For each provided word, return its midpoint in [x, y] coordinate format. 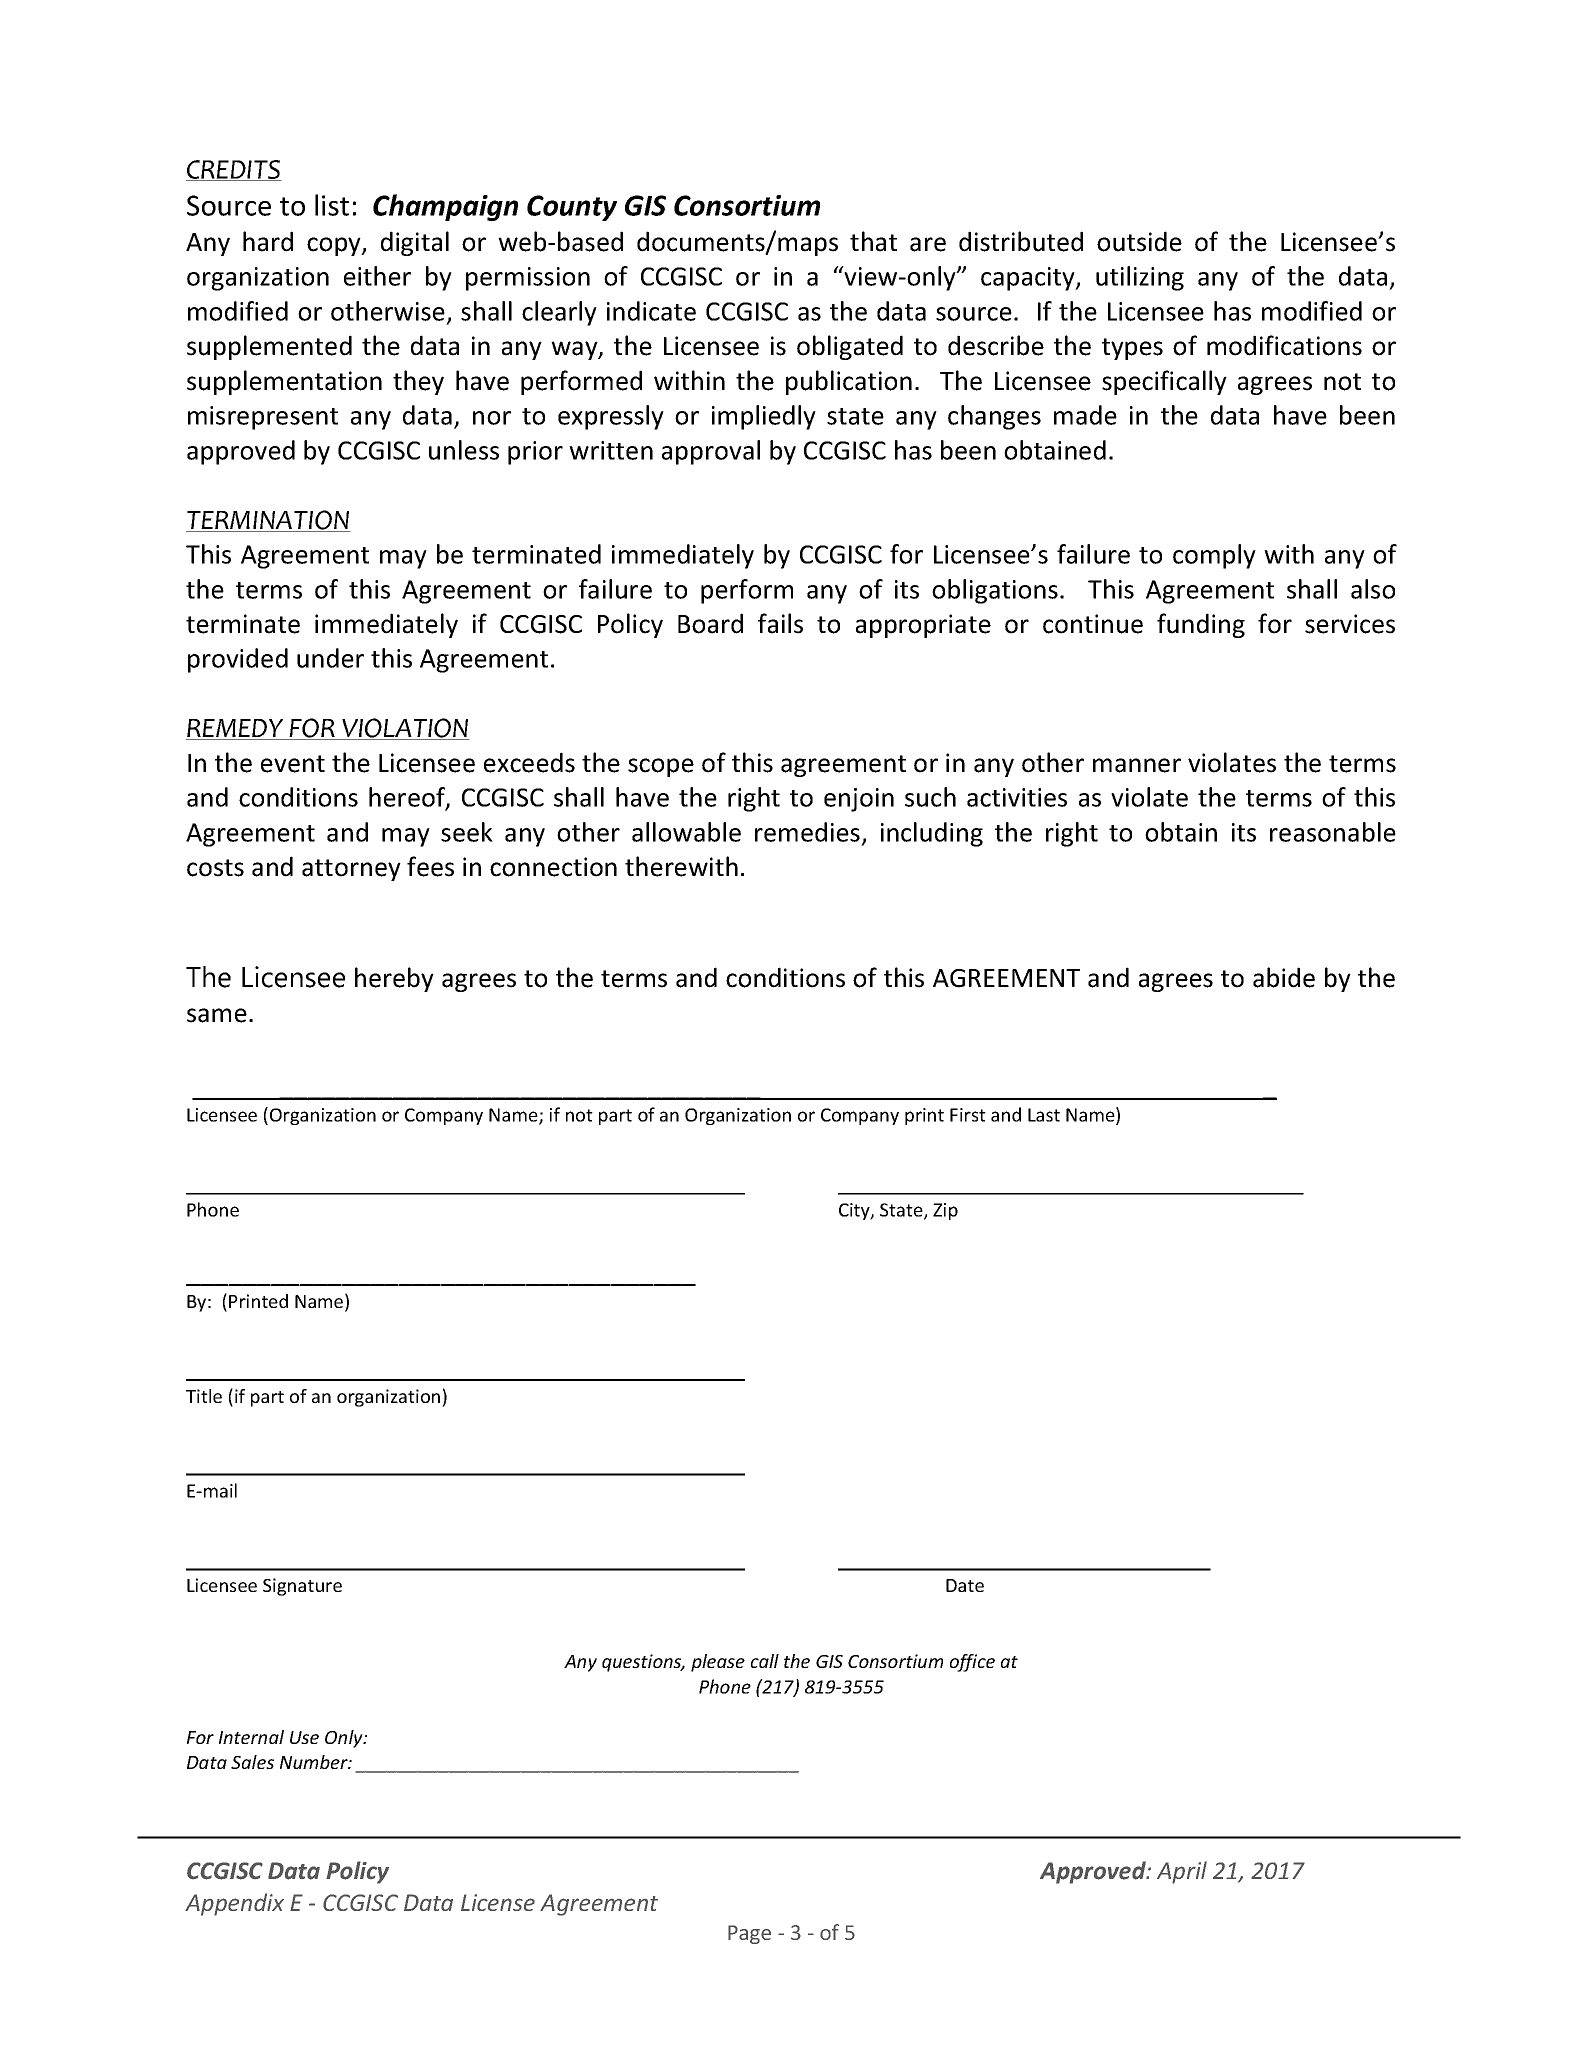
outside [1139, 241]
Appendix [234, 1904]
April [1182, 1872]
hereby [394, 979]
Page [749, 1934]
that [873, 241]
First [968, 1115]
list [332, 205]
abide [1284, 977]
